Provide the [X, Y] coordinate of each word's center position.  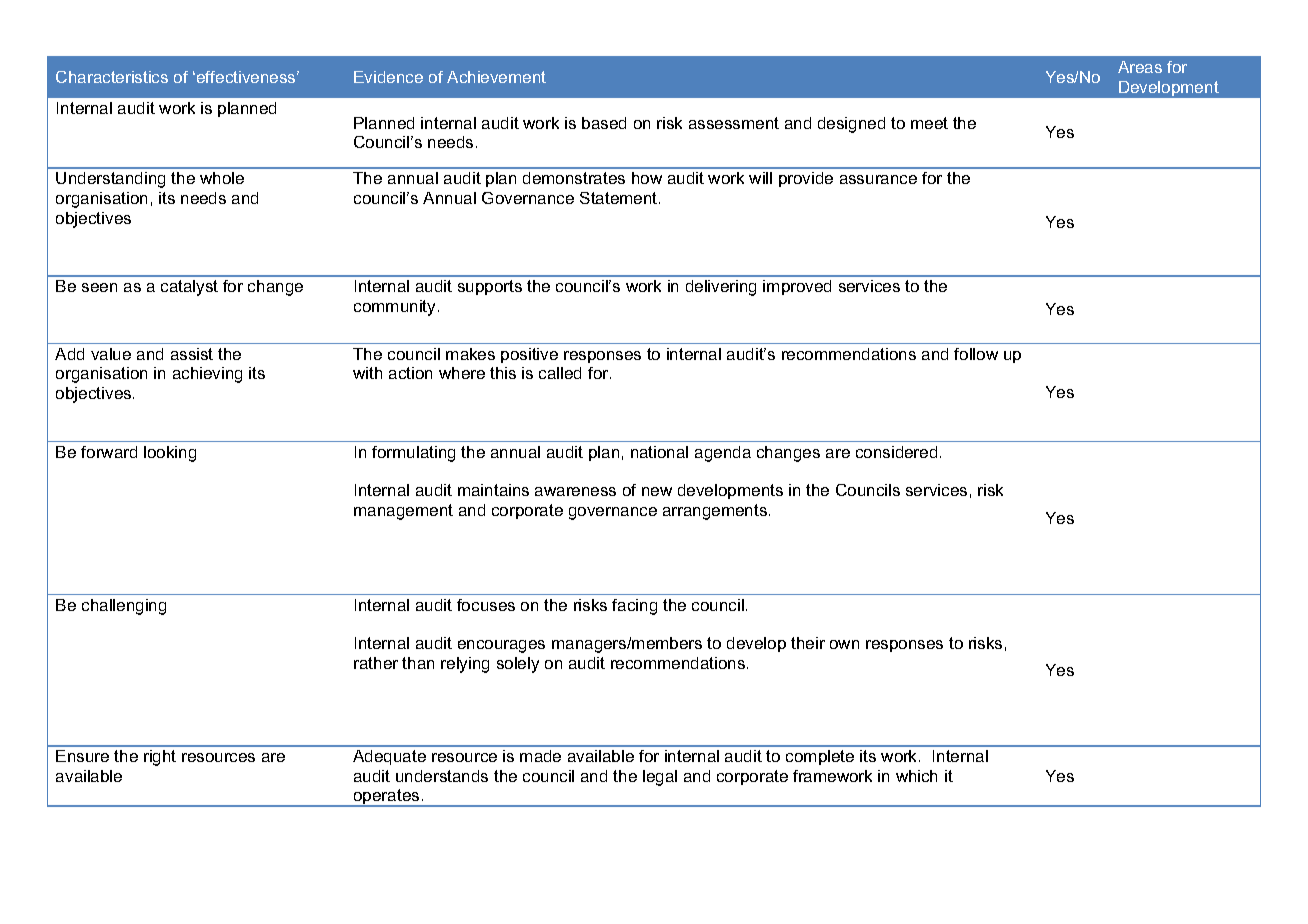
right [160, 758]
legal [660, 778]
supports [490, 287]
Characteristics [112, 77]
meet [929, 123]
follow [976, 354]
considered [896, 452]
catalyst [189, 288]
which [916, 776]
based [604, 123]
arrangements [716, 512]
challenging [124, 607]
